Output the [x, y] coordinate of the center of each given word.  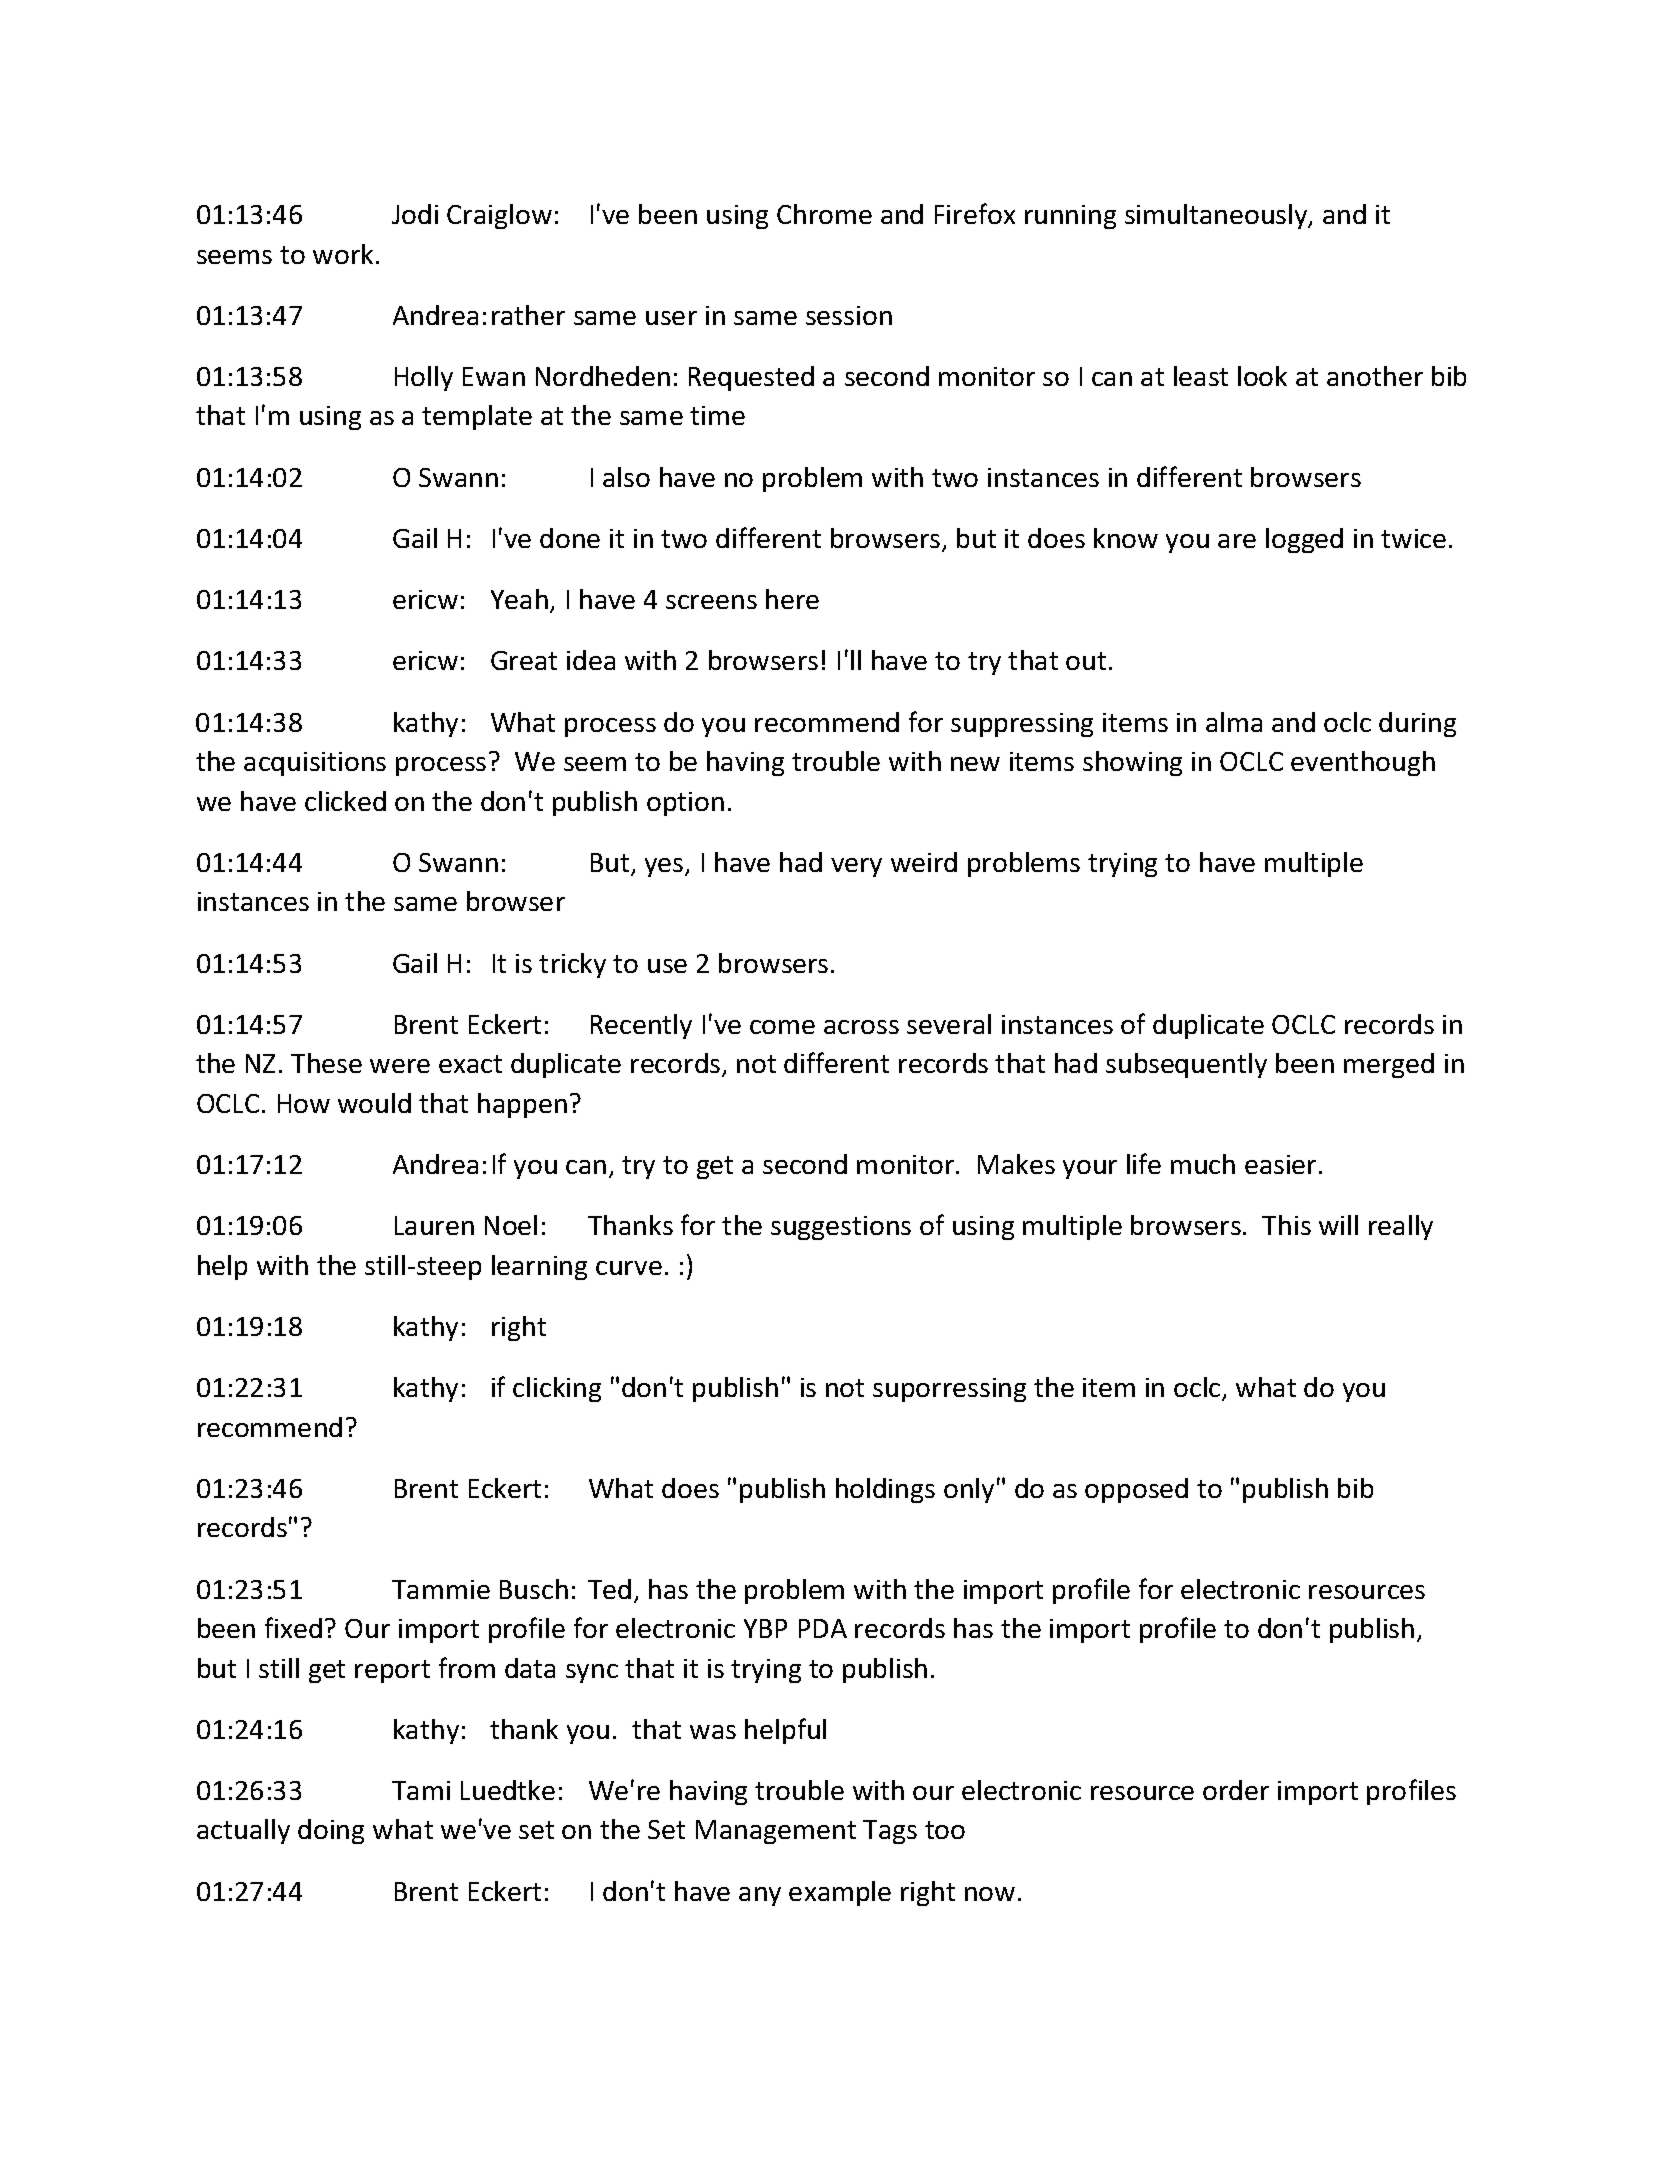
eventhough [1363, 763]
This [1286, 1225]
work [343, 254]
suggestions [841, 1228]
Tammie [441, 1589]
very [856, 867]
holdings [885, 1490]
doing [331, 1831]
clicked [345, 801]
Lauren [434, 1225]
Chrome [824, 214]
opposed [1136, 1490]
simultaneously [1217, 216]
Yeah [519, 599]
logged [1304, 540]
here [792, 599]
